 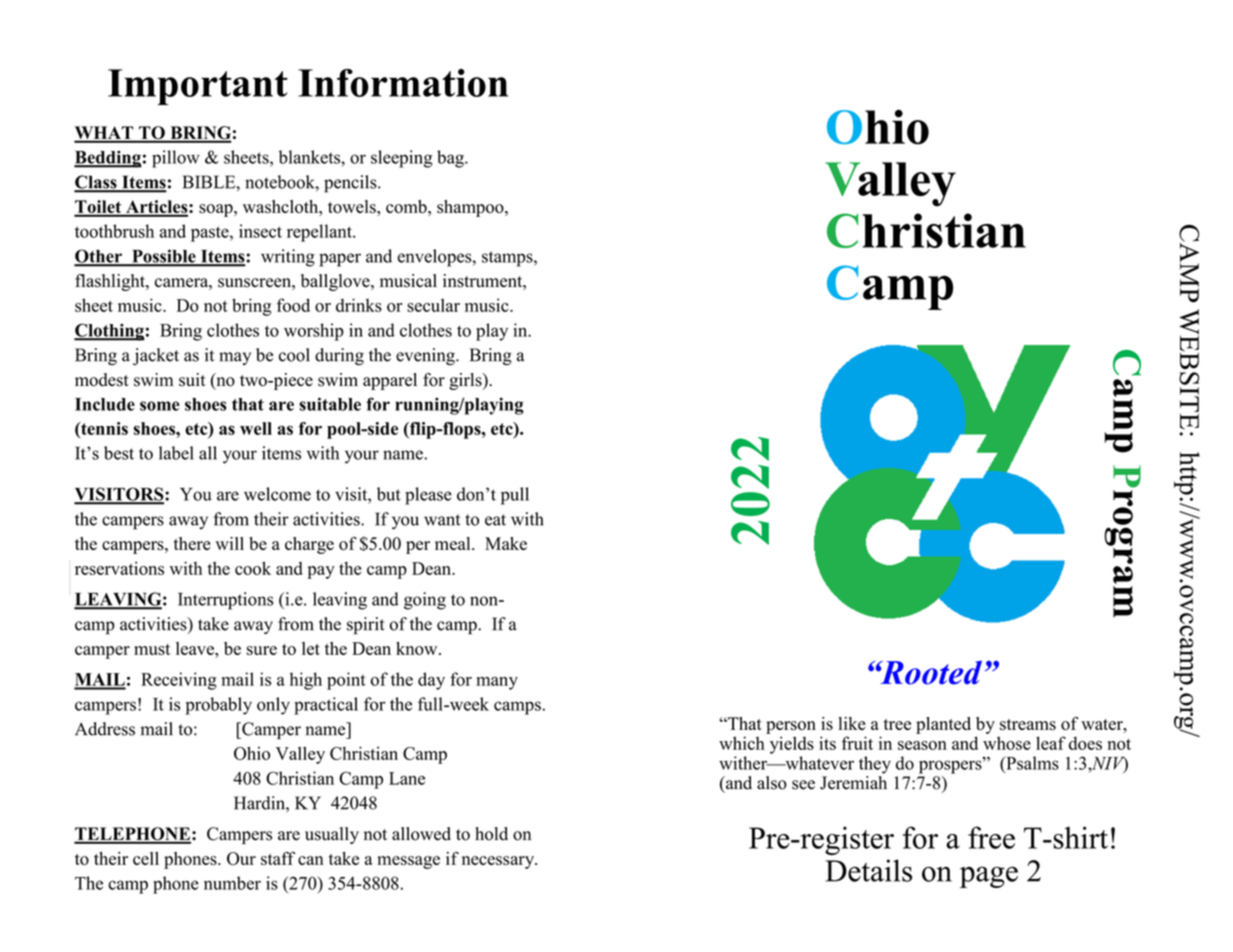 I want to click on Important, so click(x=198, y=87).
